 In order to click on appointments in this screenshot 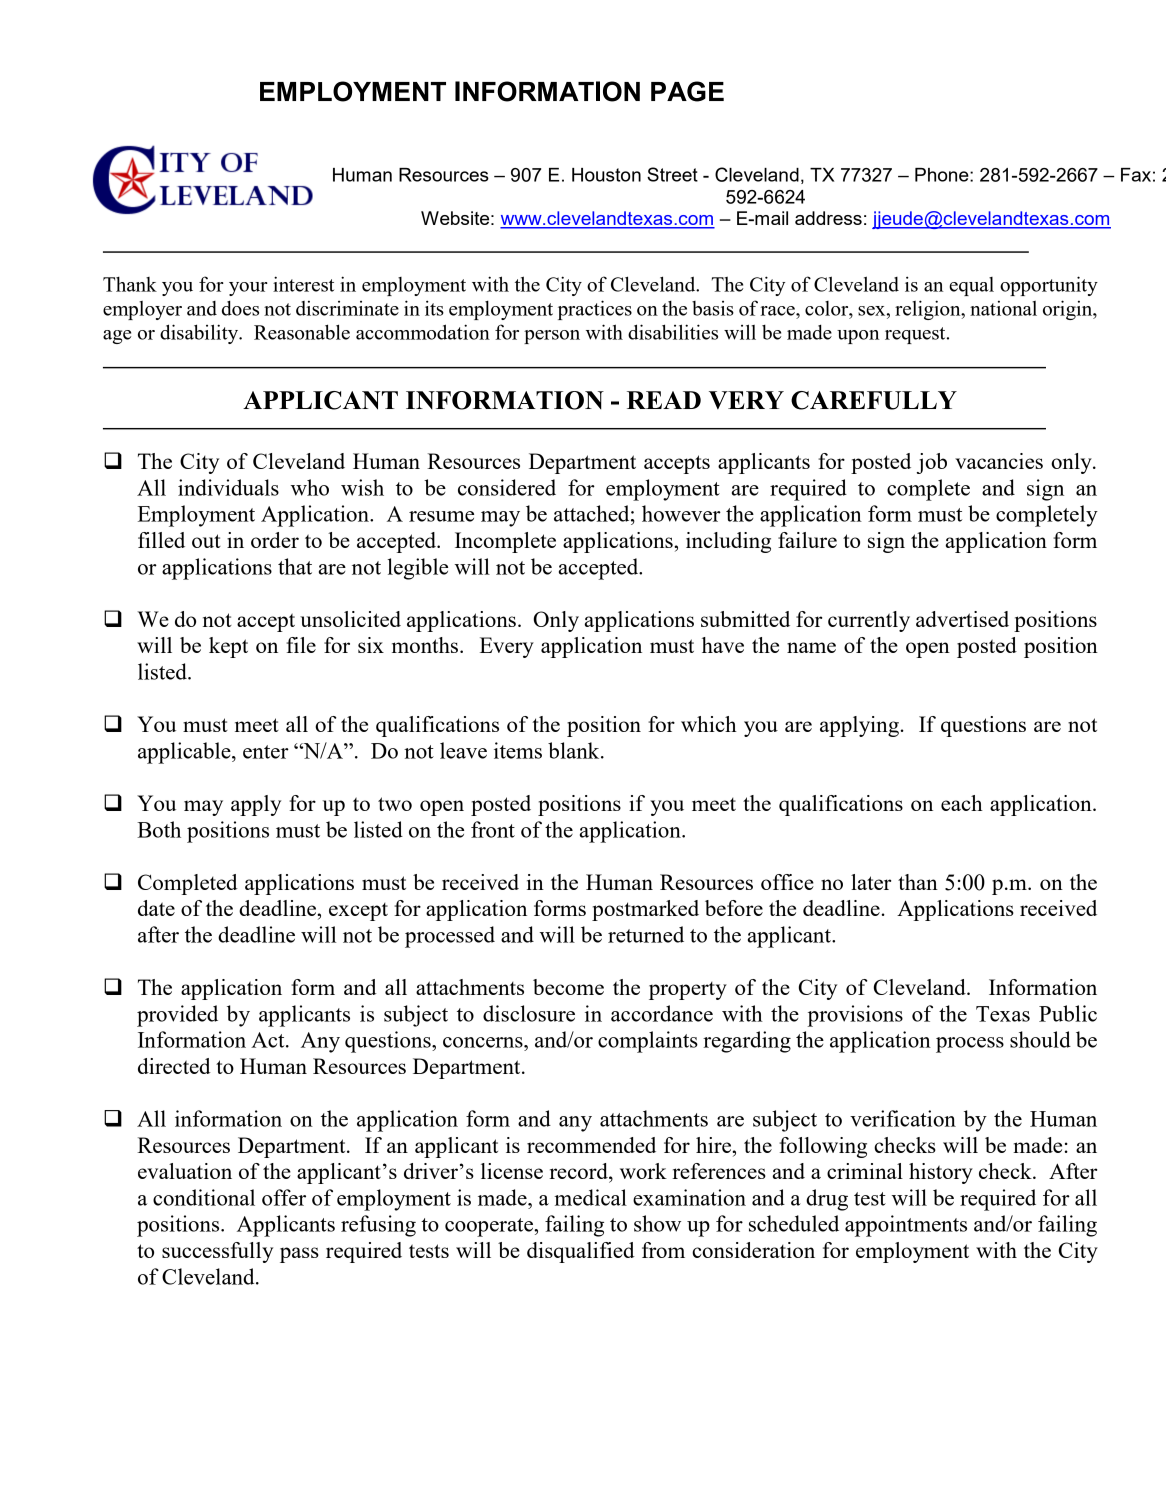, I will do `click(906, 1226)`.
